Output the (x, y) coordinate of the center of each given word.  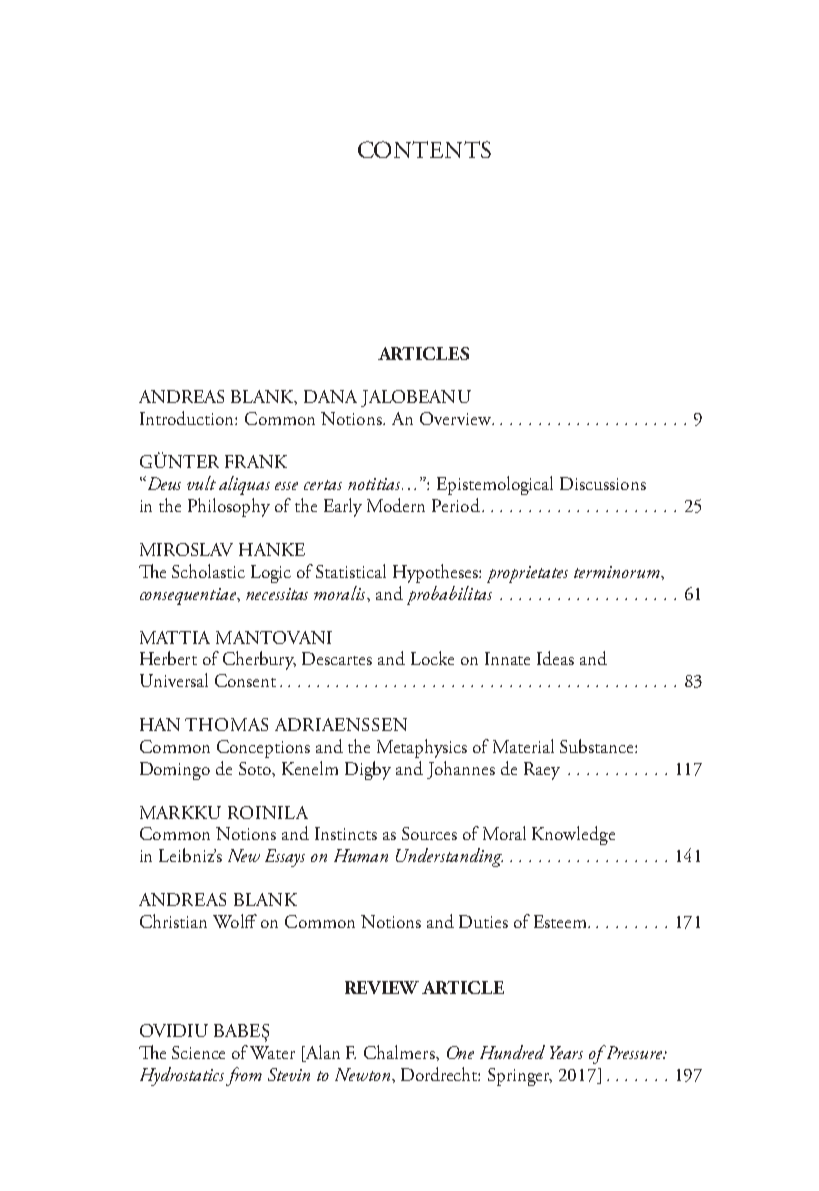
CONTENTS (424, 149)
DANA (330, 396)
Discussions (603, 483)
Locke (432, 658)
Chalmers (400, 1052)
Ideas (555, 658)
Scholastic (208, 571)
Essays (285, 858)
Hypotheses (436, 573)
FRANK (256, 461)
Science (198, 1052)
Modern (396, 505)
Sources (429, 833)
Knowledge (573, 835)
